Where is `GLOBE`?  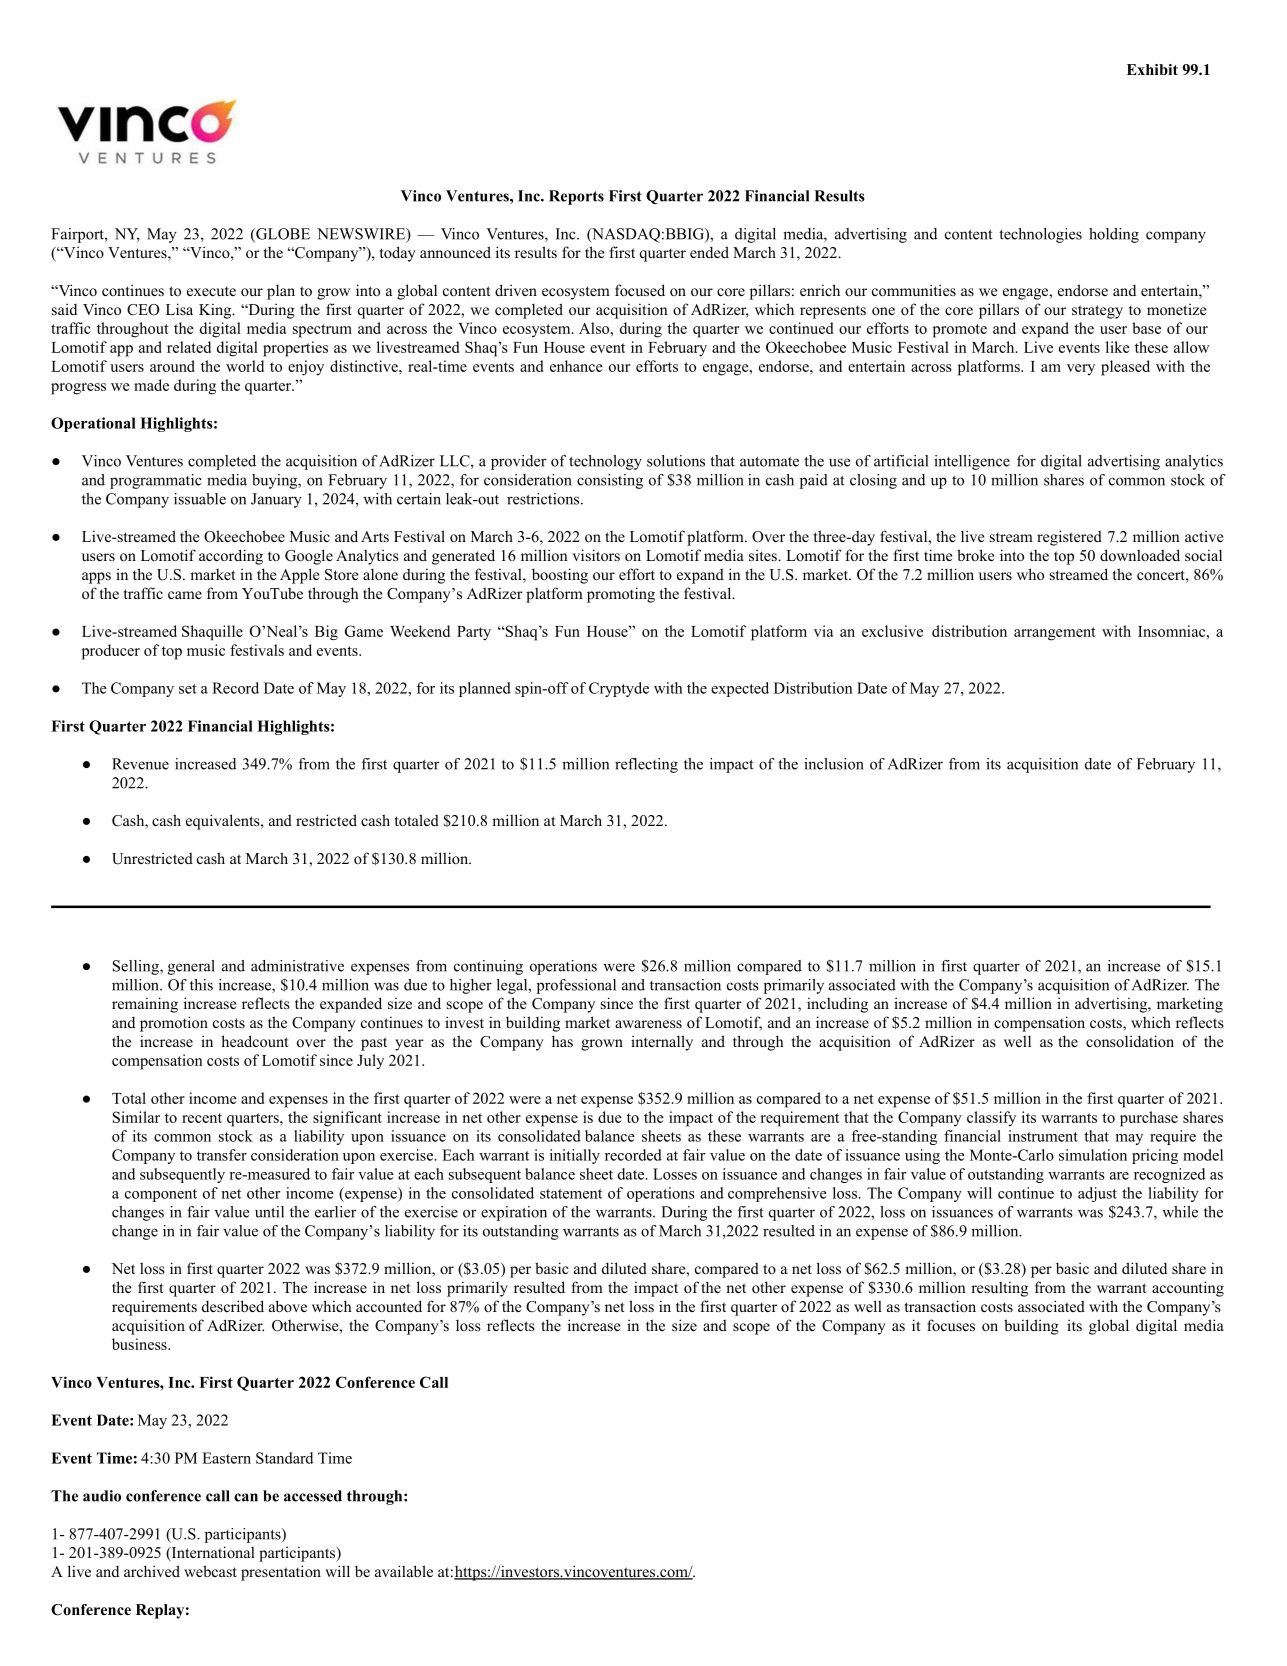 GLOBE is located at coordinates (282, 235).
